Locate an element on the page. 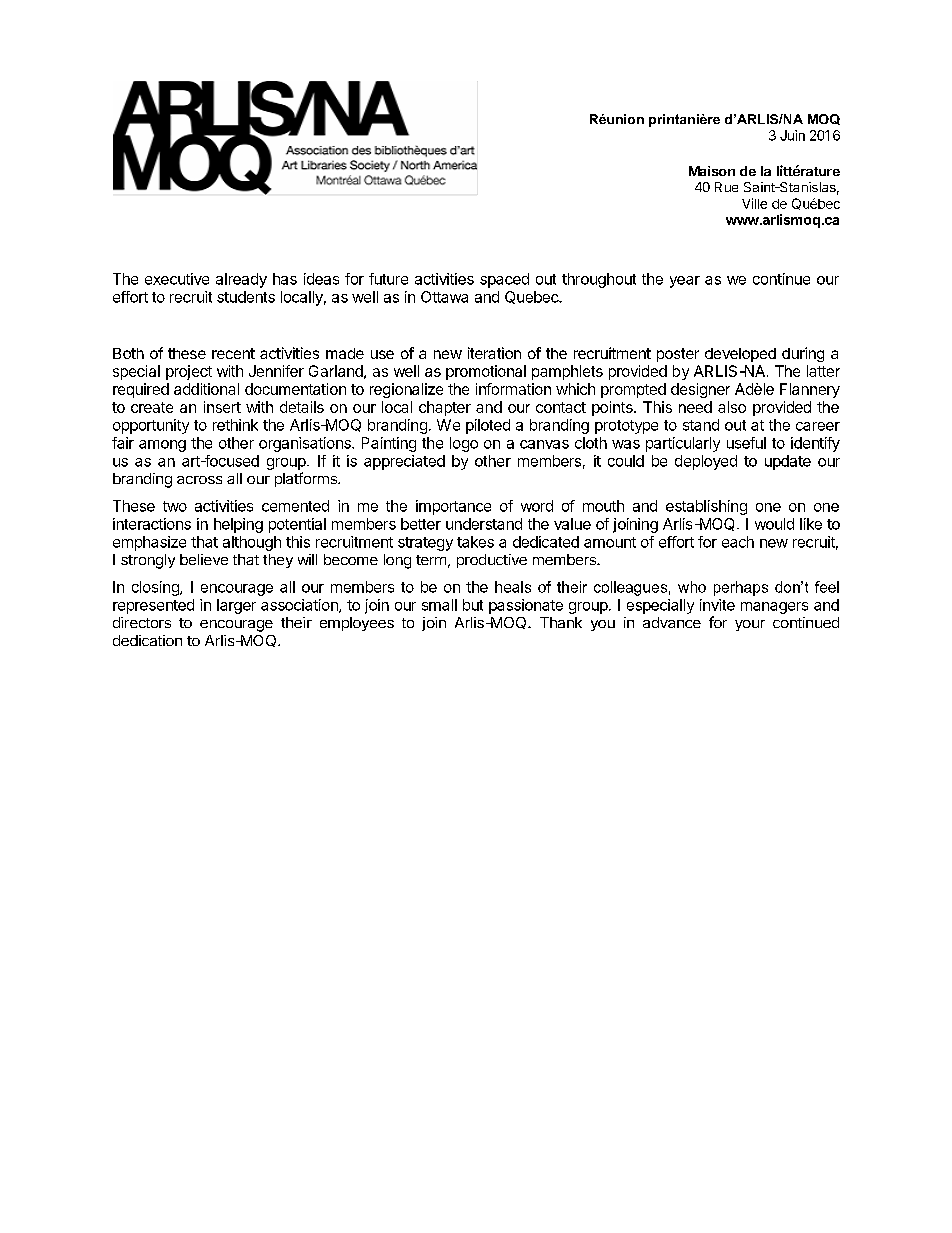  Rue is located at coordinates (726, 187).
